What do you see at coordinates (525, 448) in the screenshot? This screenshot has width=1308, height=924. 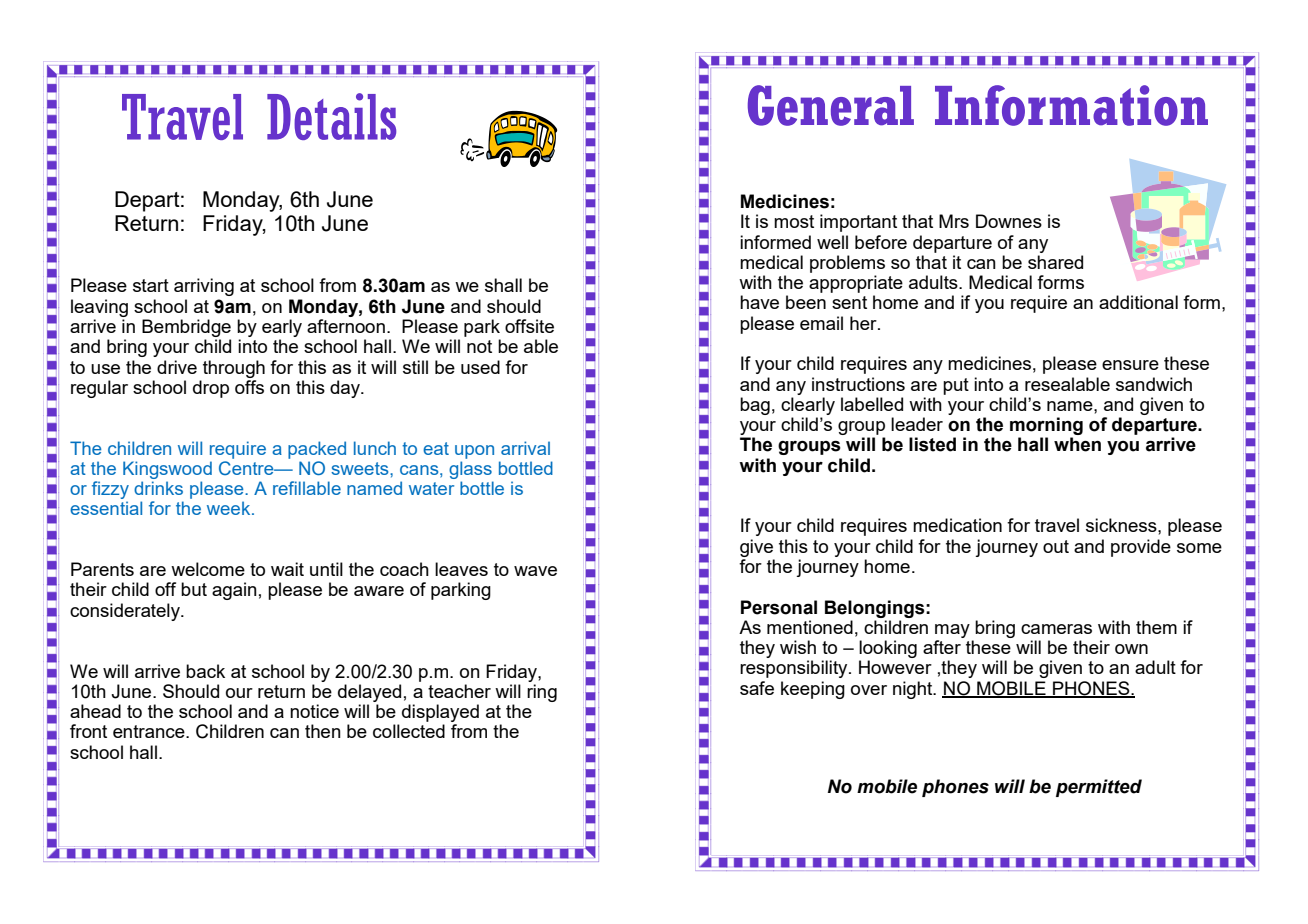 I see `arrival` at bounding box center [525, 448].
